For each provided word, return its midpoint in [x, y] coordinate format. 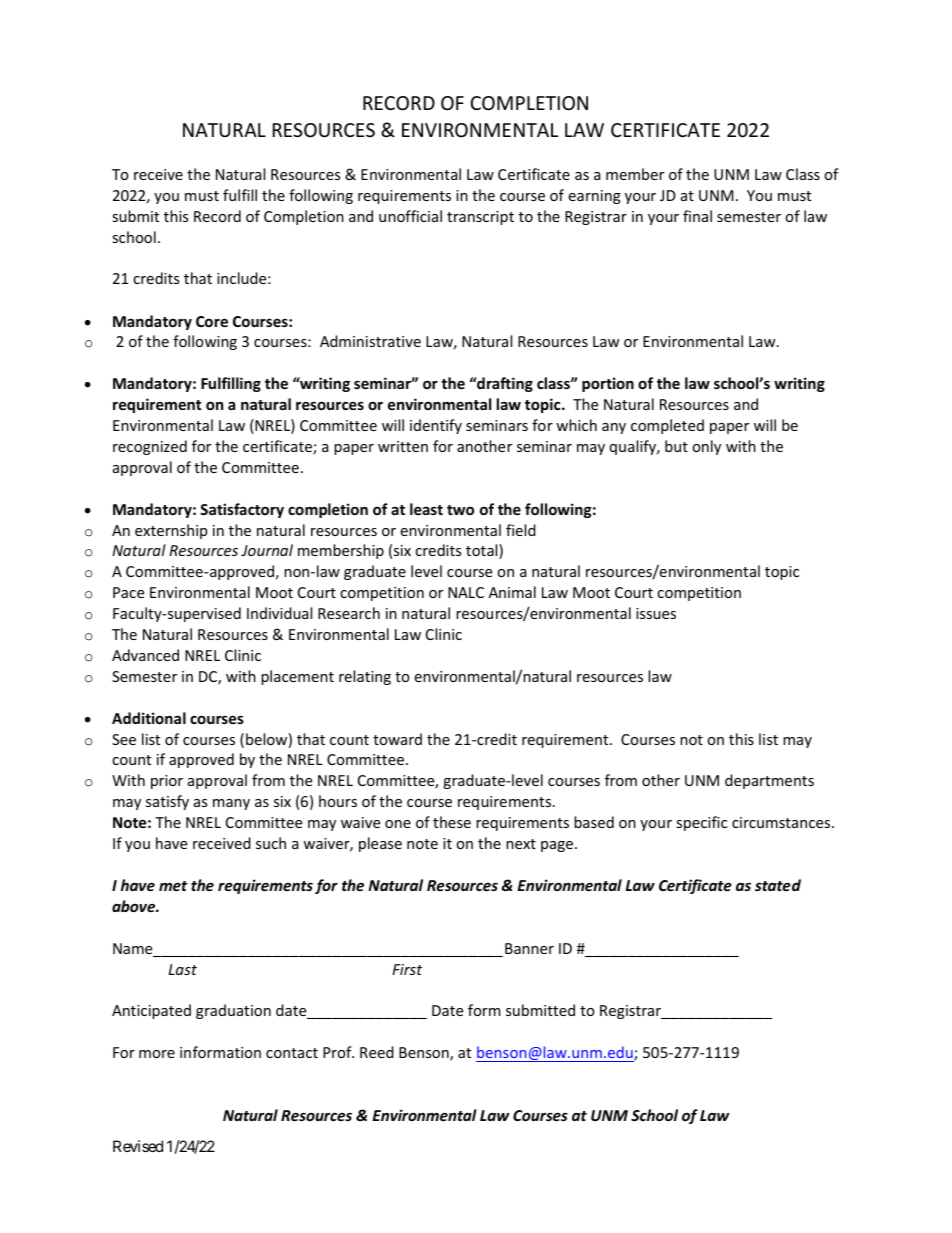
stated [778, 885]
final [697, 216]
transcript [480, 218]
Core [212, 321]
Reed [377, 1052]
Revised [138, 1146]
